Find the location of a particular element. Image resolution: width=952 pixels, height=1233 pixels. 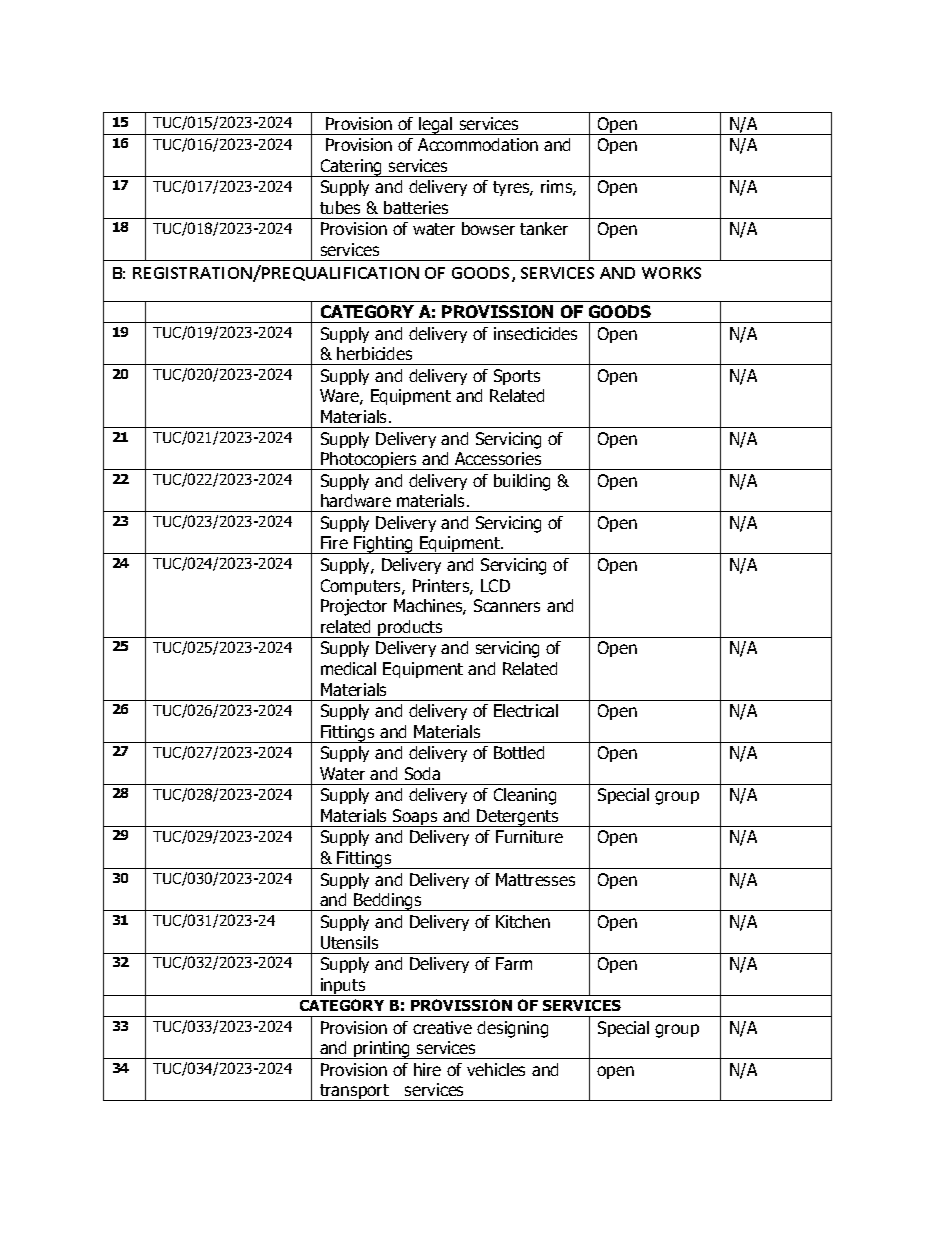

Accommodation is located at coordinates (478, 144).
